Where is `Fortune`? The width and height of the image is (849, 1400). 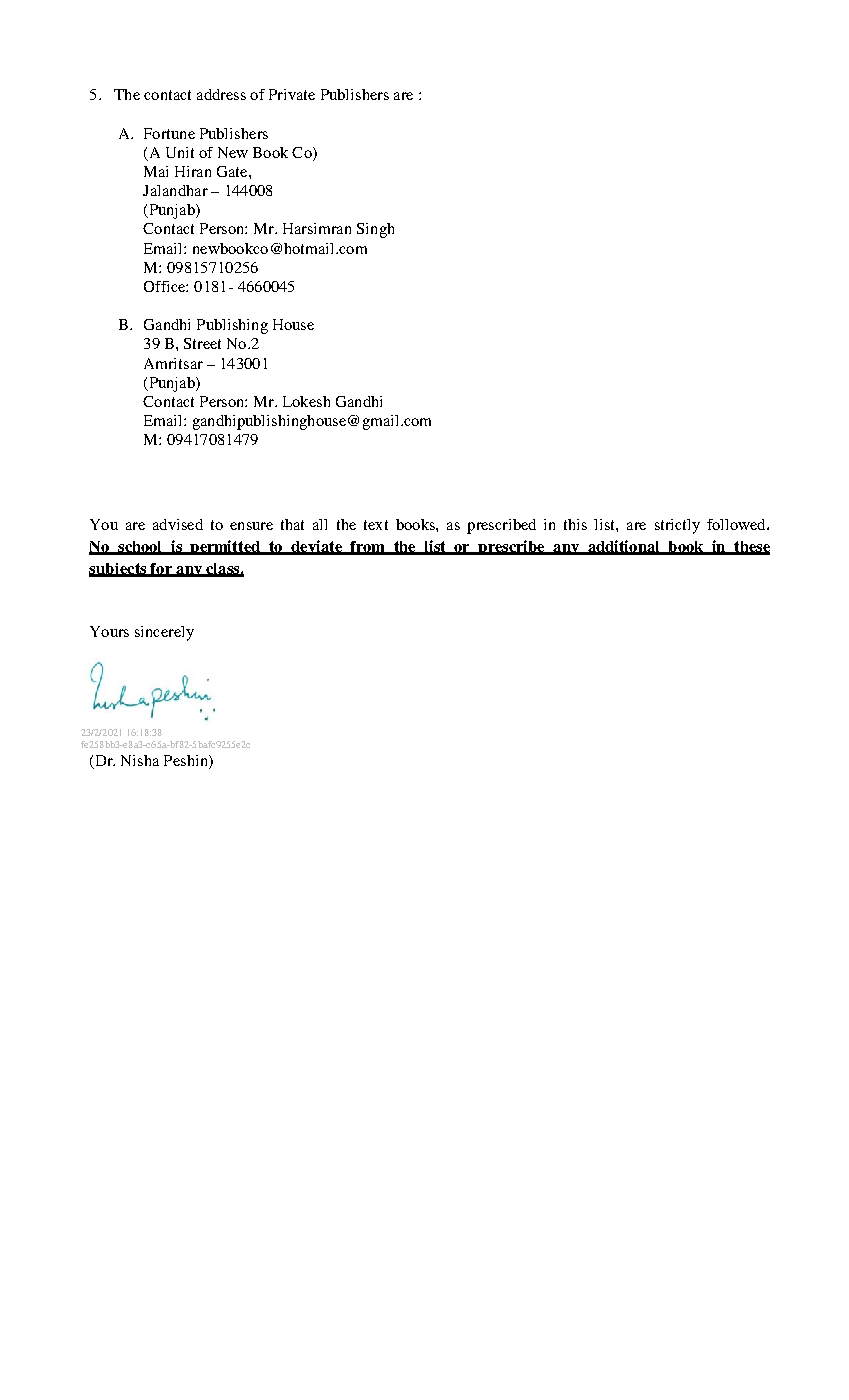 Fortune is located at coordinates (169, 133).
